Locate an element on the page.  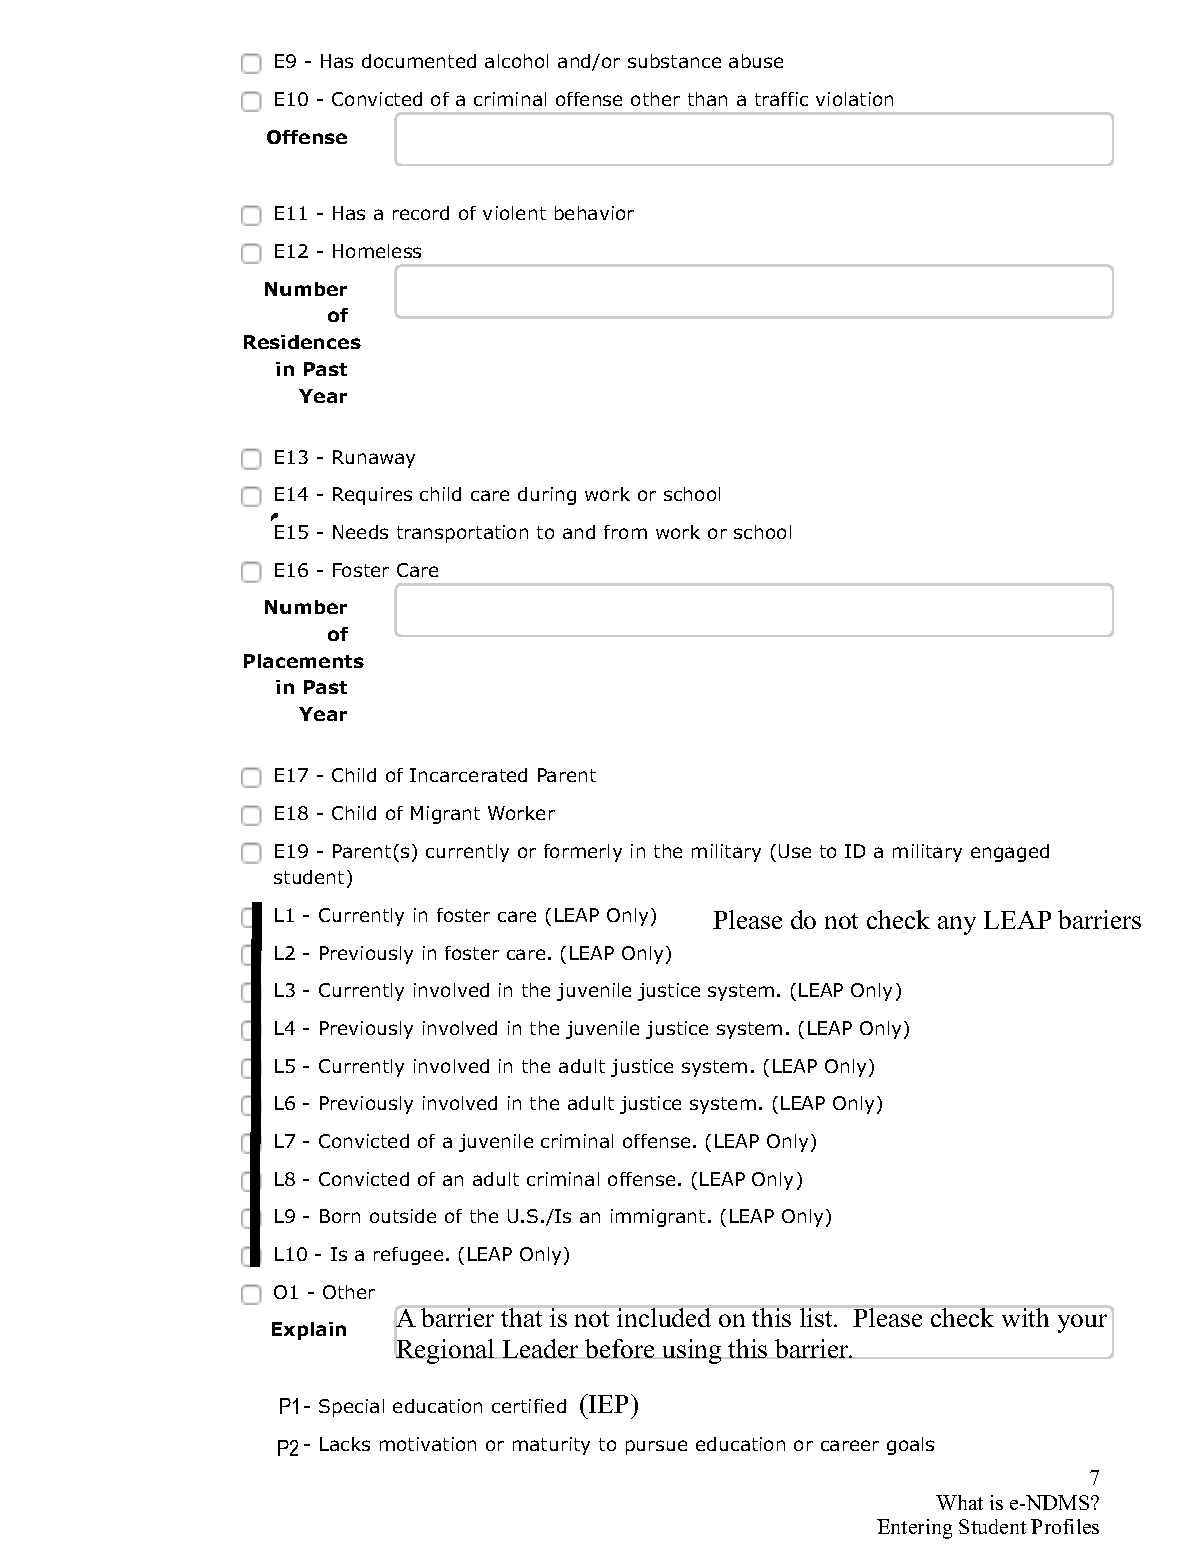
substance is located at coordinates (674, 61).
